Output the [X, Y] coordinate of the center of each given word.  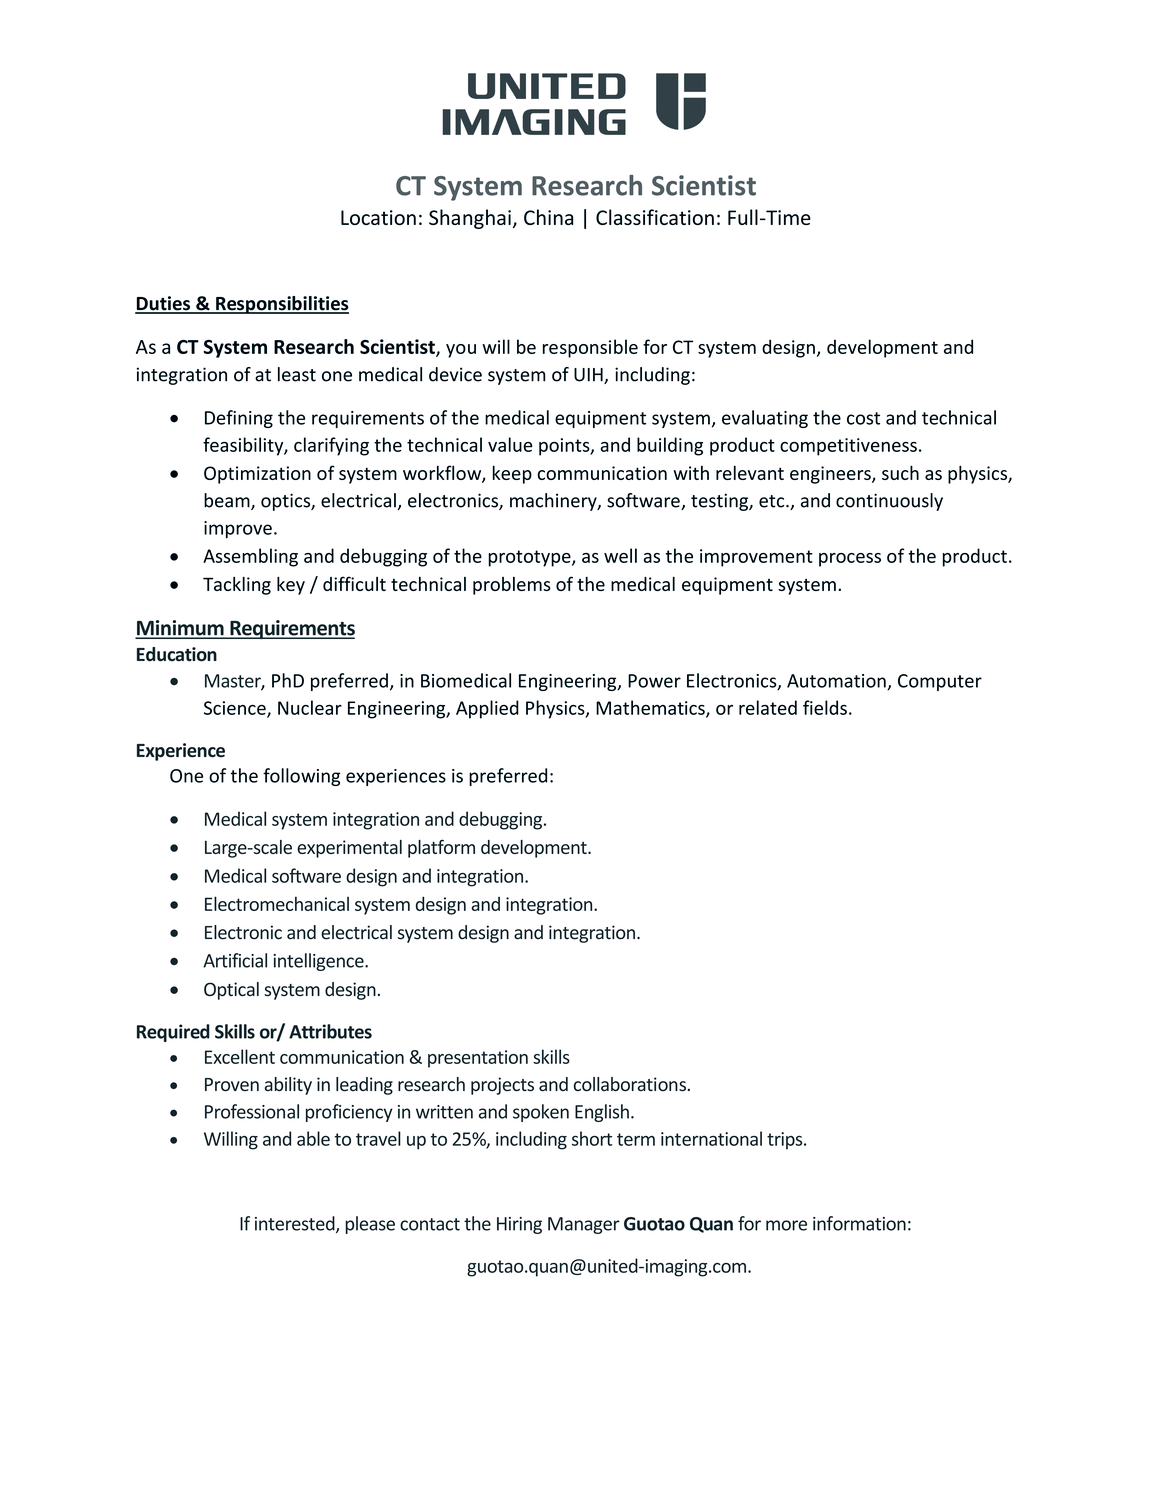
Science [236, 709]
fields [825, 707]
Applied [487, 709]
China [548, 217]
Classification [655, 217]
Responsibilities [281, 305]
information [859, 1223]
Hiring [519, 1225]
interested [296, 1224]
